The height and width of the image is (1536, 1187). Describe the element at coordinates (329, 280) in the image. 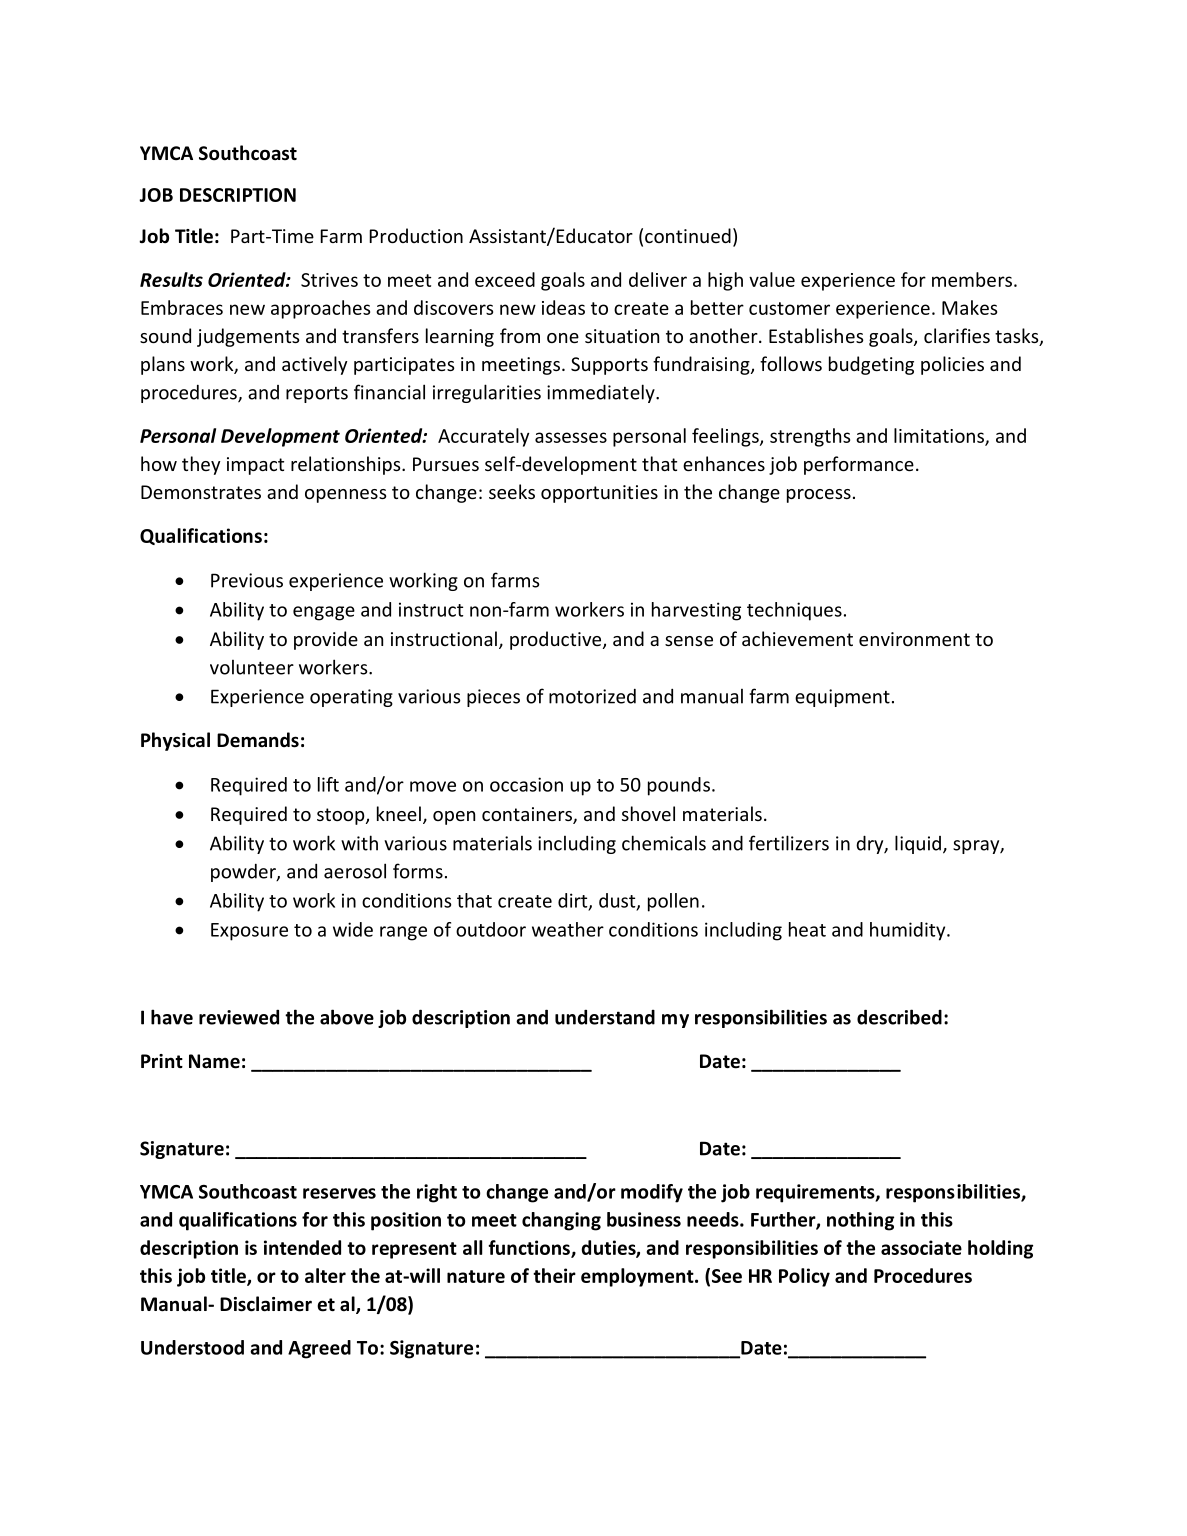

I see `Strives` at that location.
